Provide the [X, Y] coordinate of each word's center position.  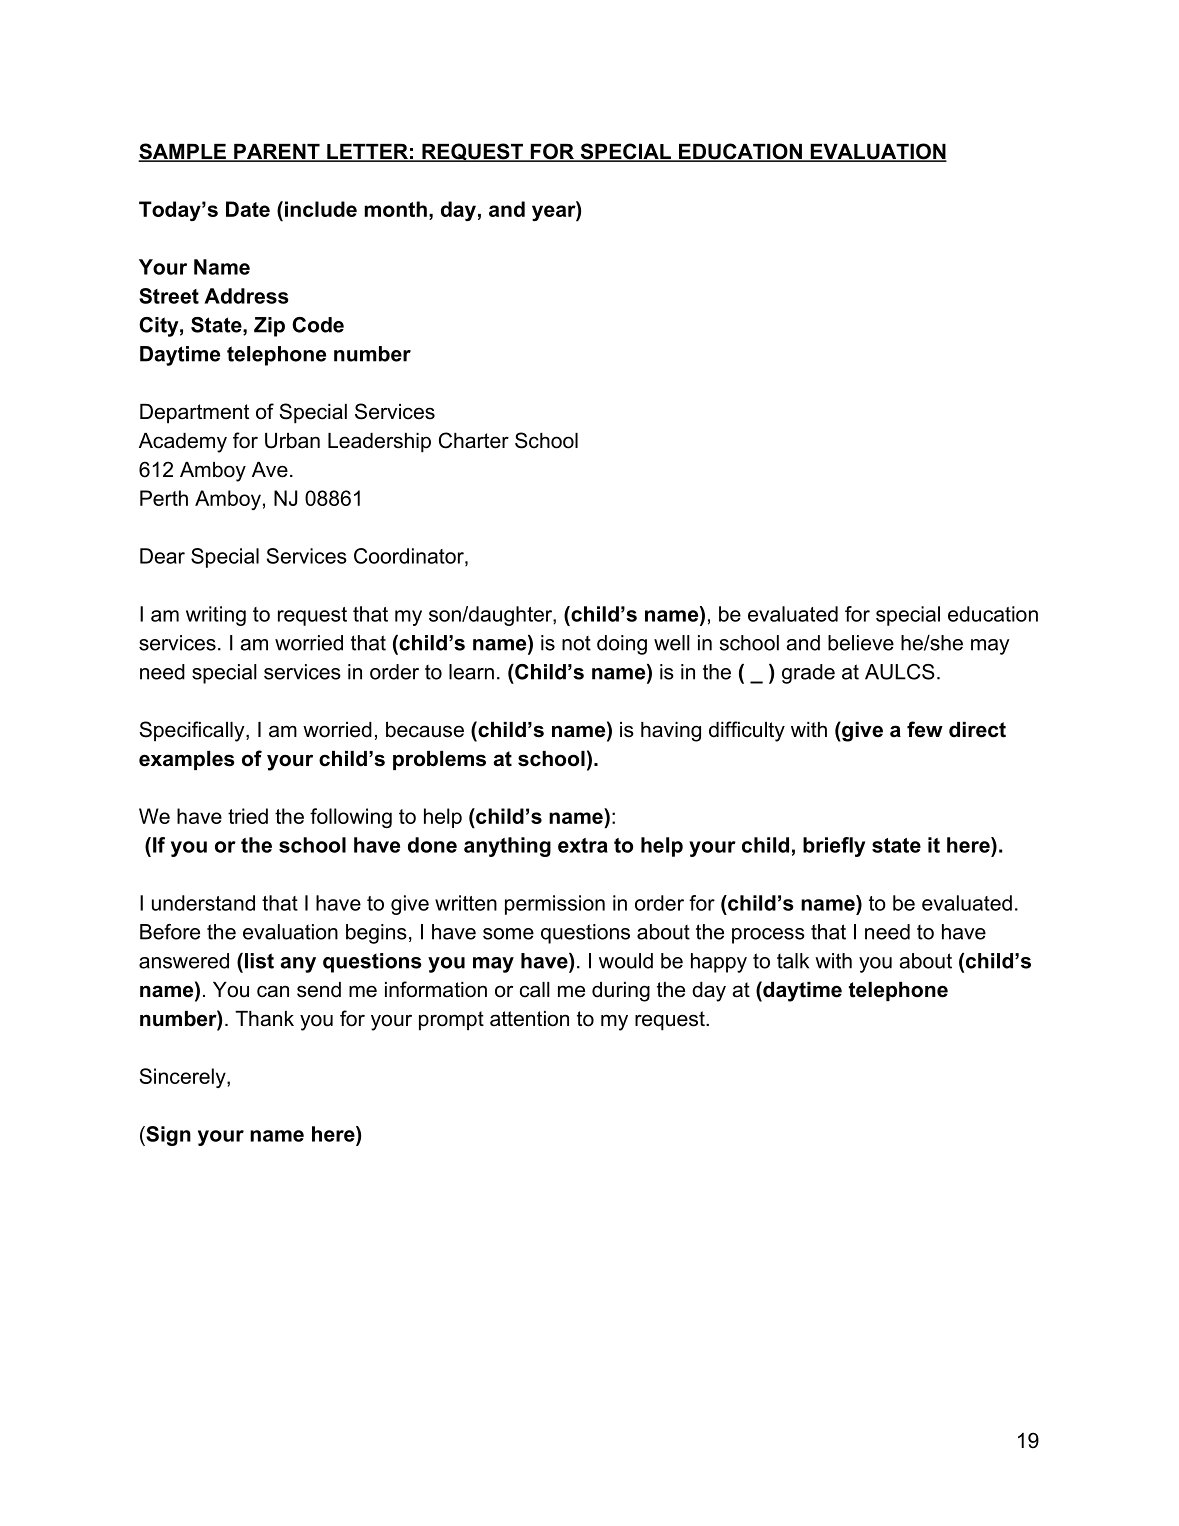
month [395, 209]
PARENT [277, 152]
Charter [474, 440]
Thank [264, 1019]
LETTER [367, 152]
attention [529, 1019]
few [925, 729]
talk [793, 961]
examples [187, 760]
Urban [292, 441]
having [671, 732]
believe [861, 643]
